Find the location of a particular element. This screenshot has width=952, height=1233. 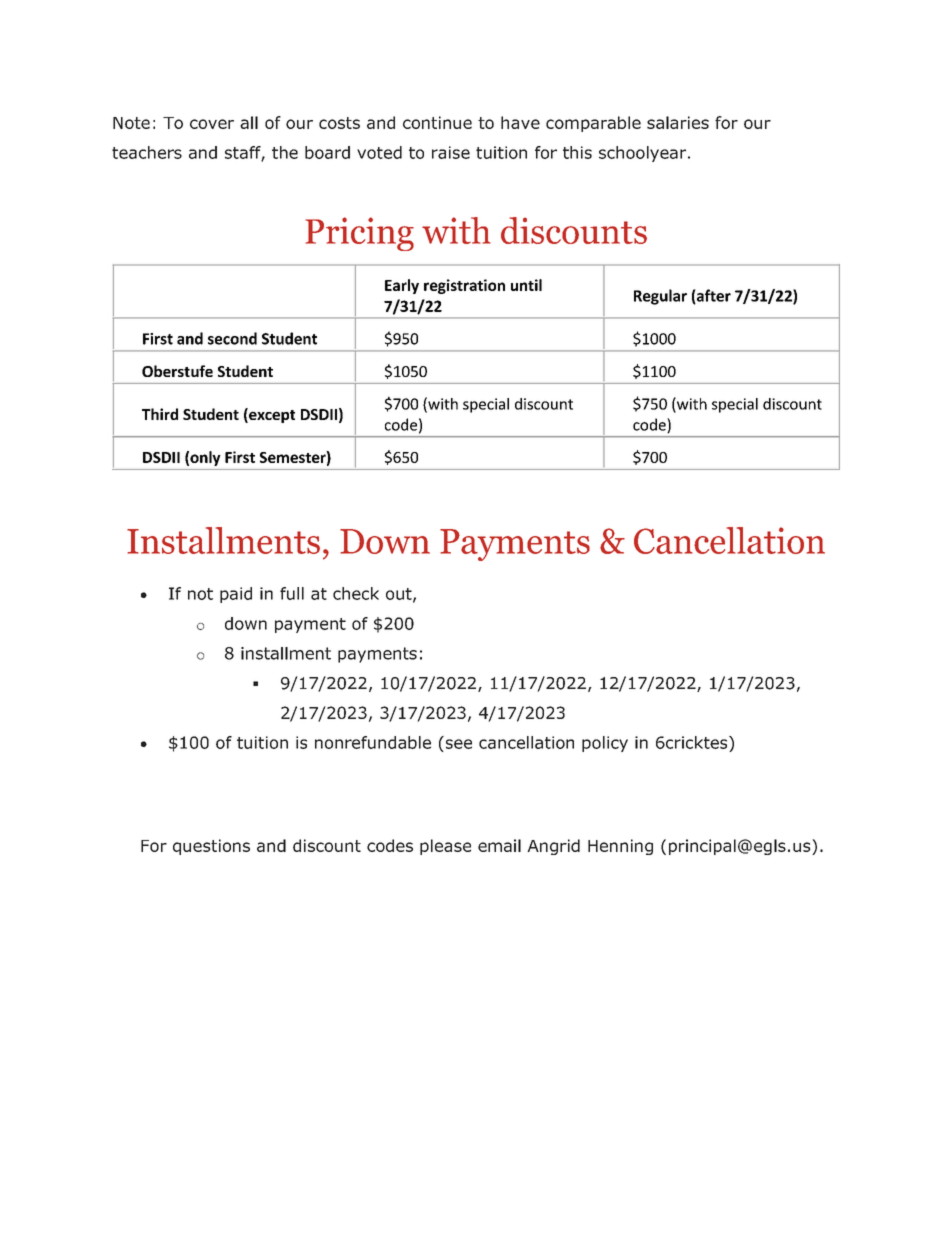

please is located at coordinates (445, 847).
